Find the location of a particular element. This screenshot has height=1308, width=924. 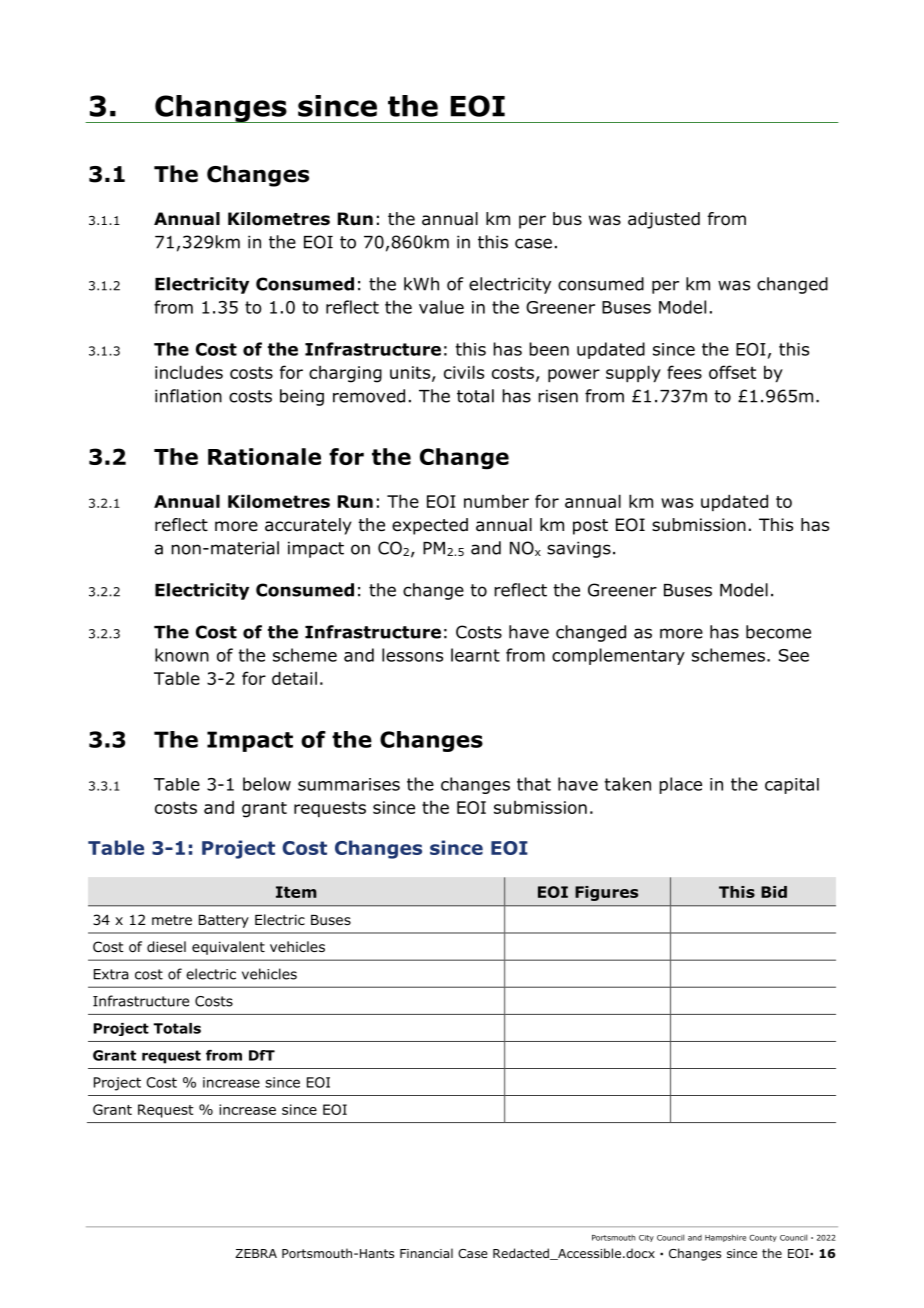

Financial is located at coordinates (426, 1253).
